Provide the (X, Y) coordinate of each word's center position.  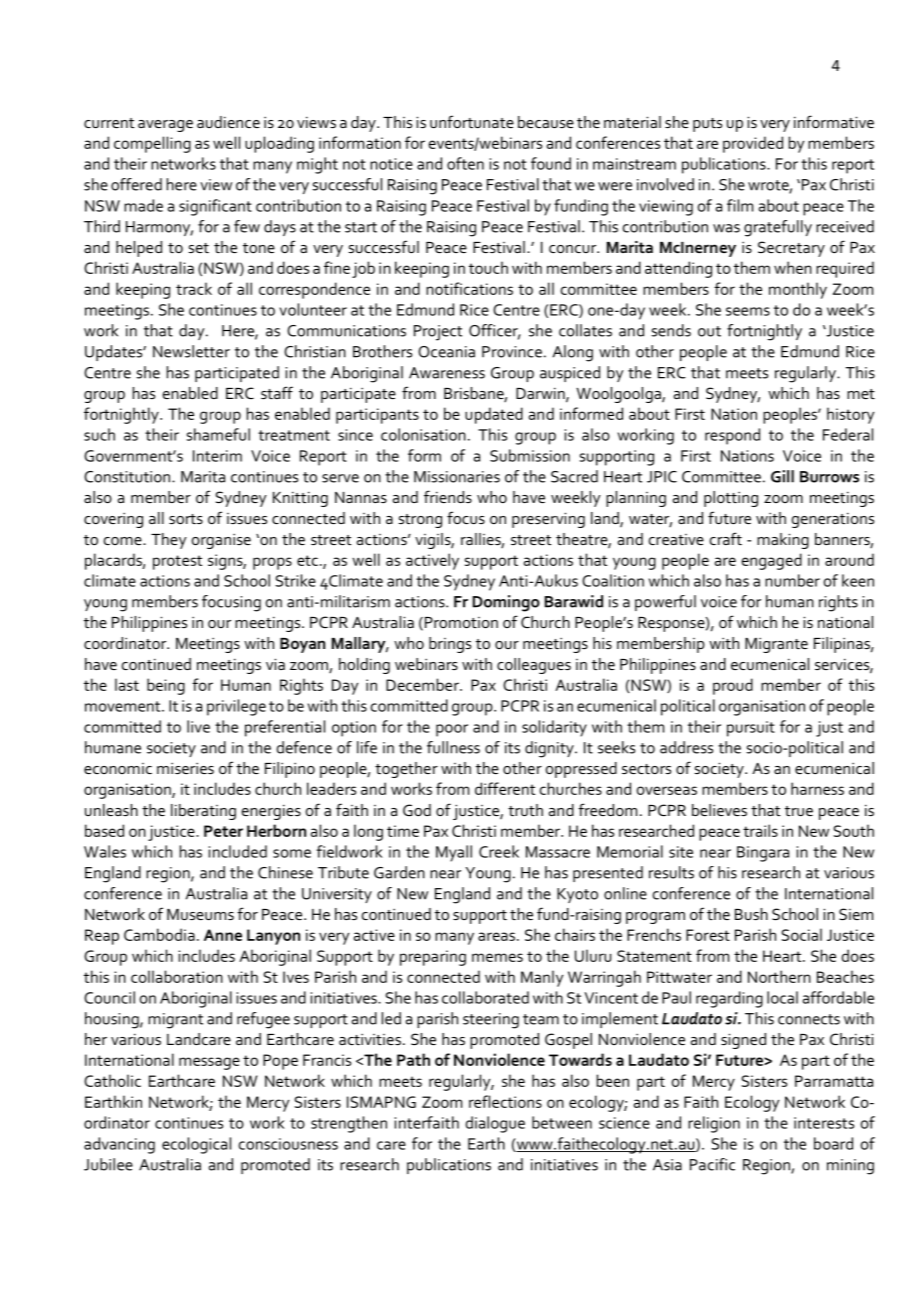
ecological (196, 1145)
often (465, 163)
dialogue (495, 1124)
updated (494, 415)
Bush (751, 914)
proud (733, 686)
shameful (218, 434)
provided (753, 144)
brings (450, 645)
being (166, 686)
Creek (499, 851)
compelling (152, 144)
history (850, 415)
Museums (200, 914)
